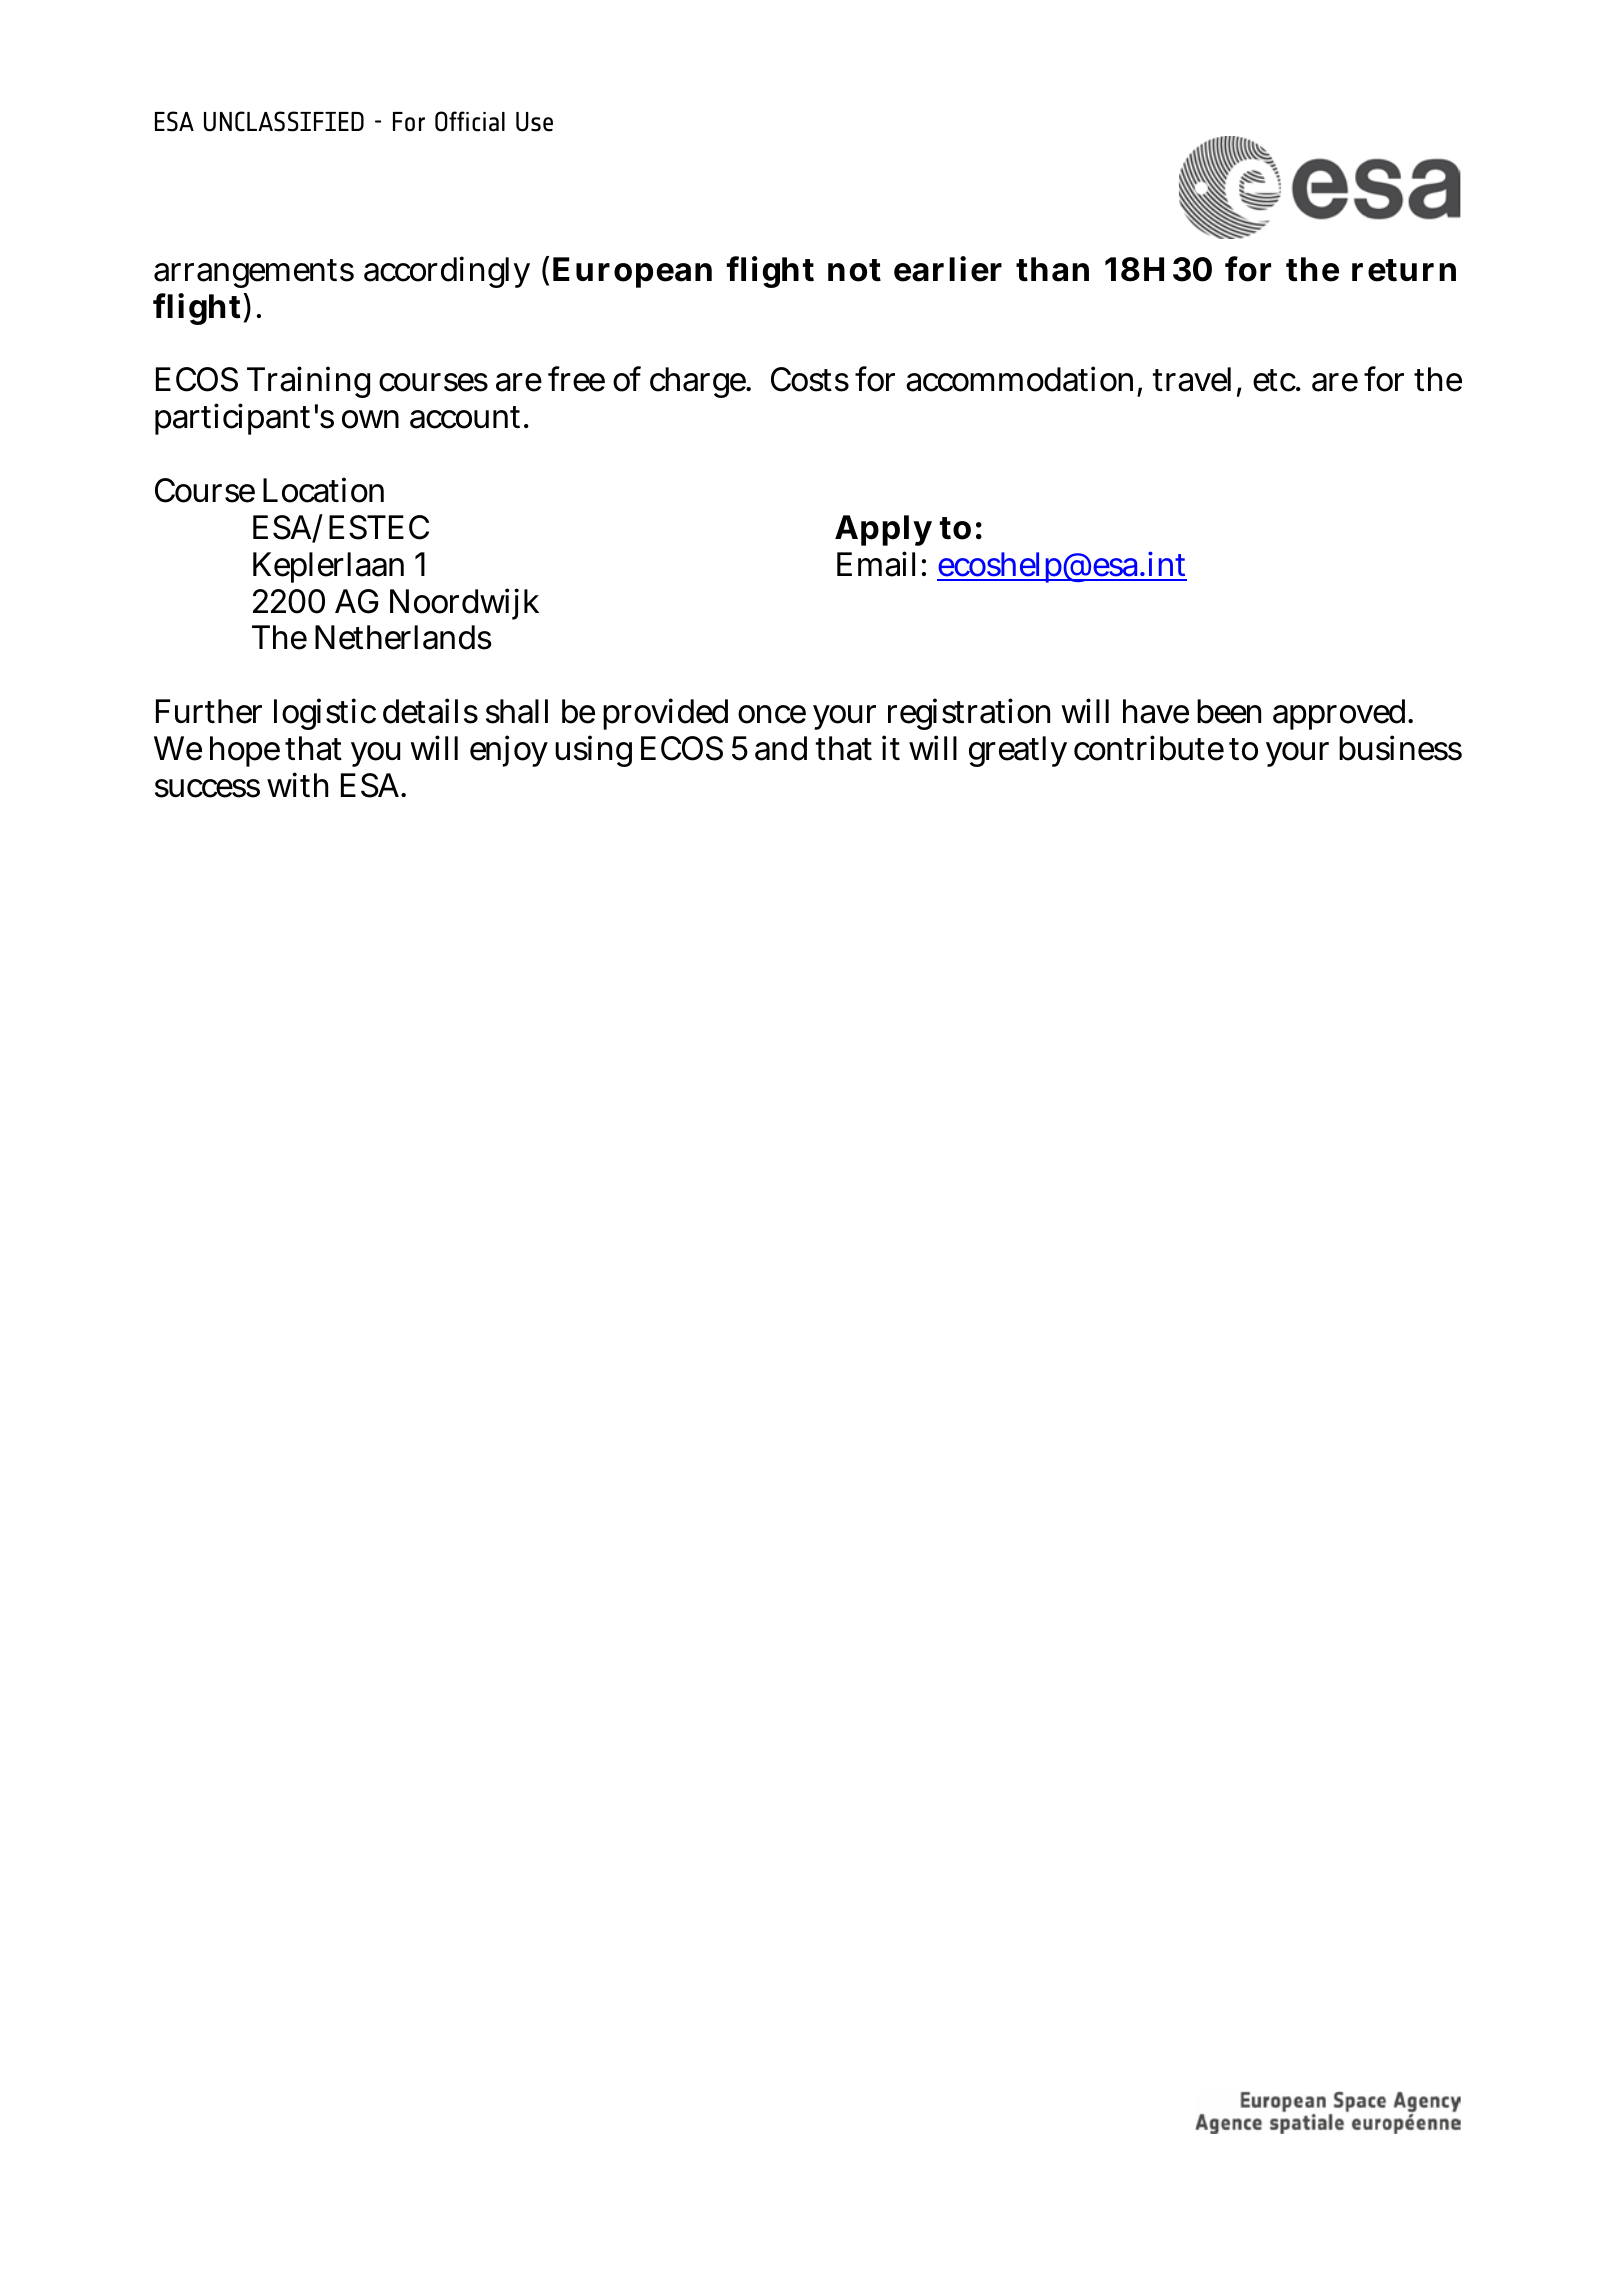 The width and height of the document is (1610, 2278). What do you see at coordinates (810, 379) in the document?
I see `Costs` at bounding box center [810, 379].
